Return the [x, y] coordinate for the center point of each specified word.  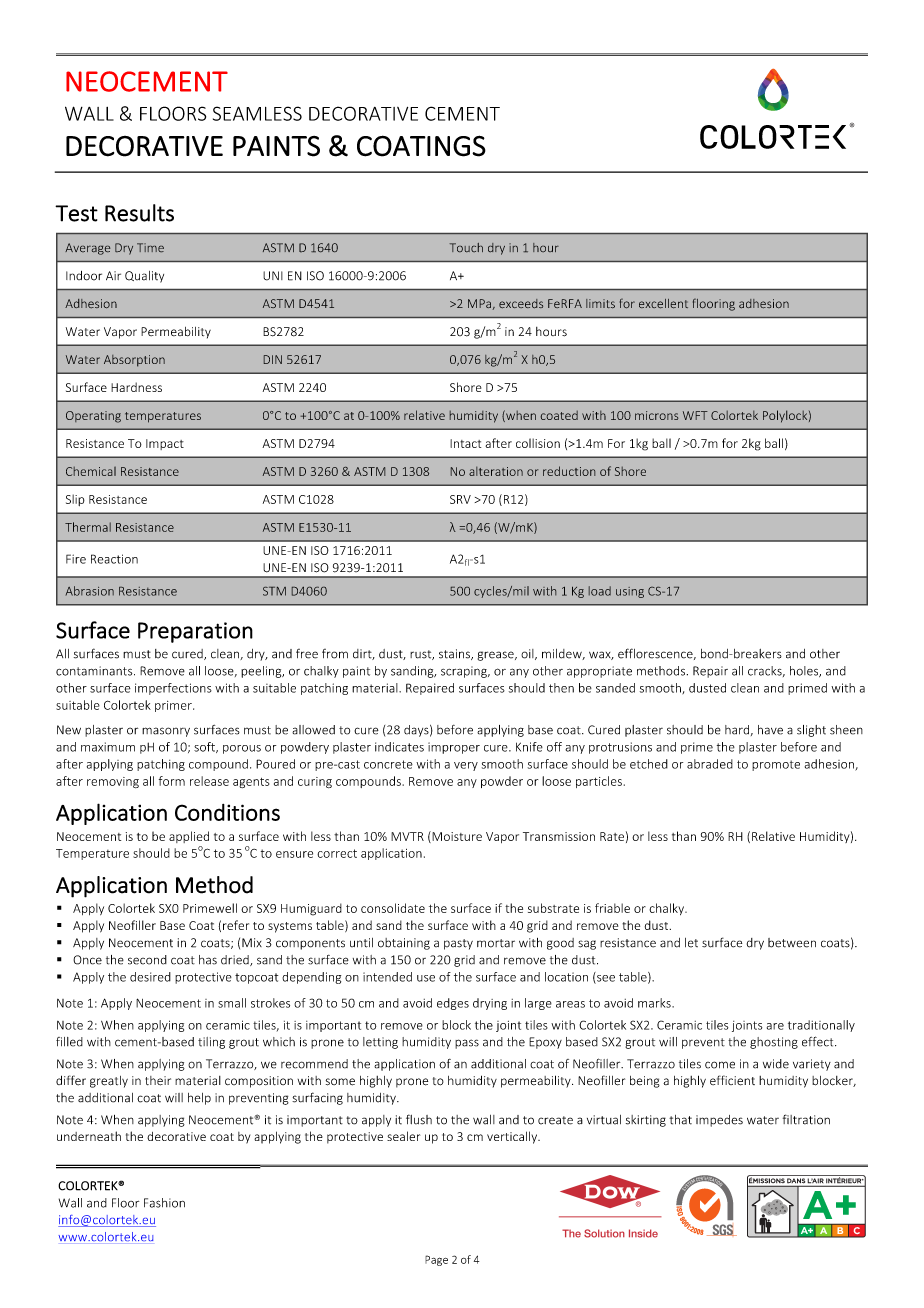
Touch [466, 247]
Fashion [164, 1203]
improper [454, 748]
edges [453, 1004]
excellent [663, 303]
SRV [460, 499]
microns [656, 415]
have [770, 730]
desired [150, 977]
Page [436, 1260]
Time [150, 247]
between [792, 943]
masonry [166, 732]
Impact [165, 444]
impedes [719, 1121]
